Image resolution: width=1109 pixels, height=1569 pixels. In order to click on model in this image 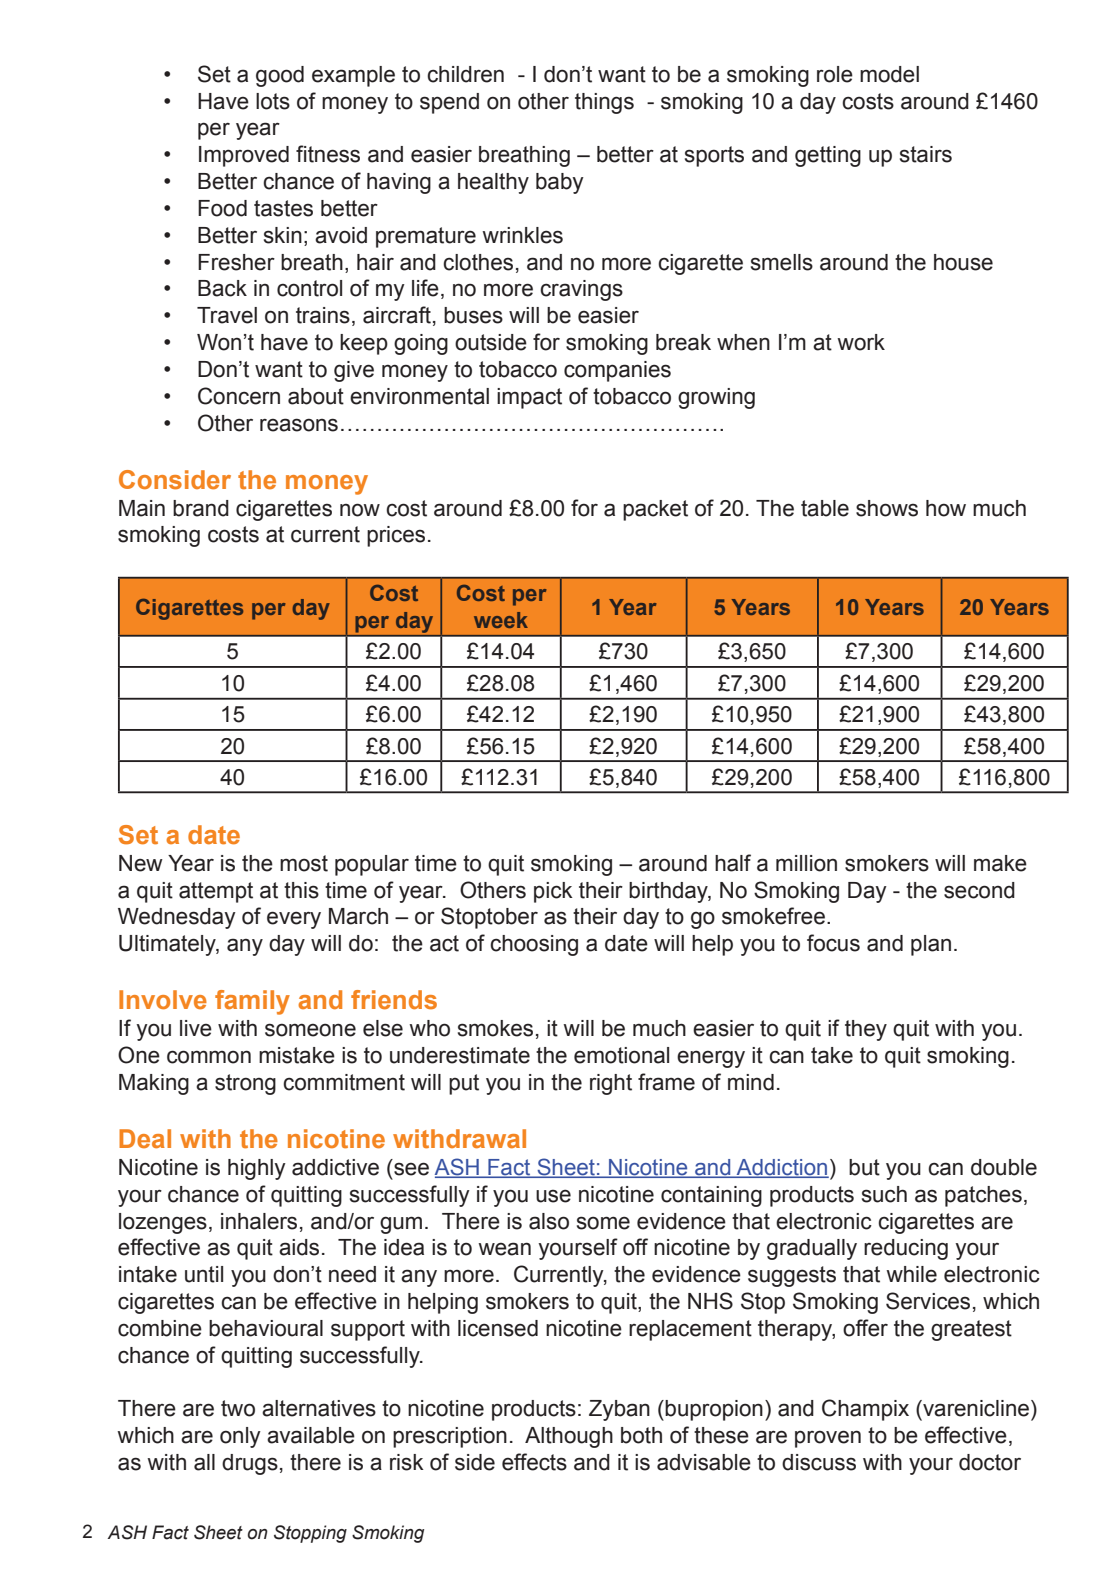, I will do `click(889, 74)`.
